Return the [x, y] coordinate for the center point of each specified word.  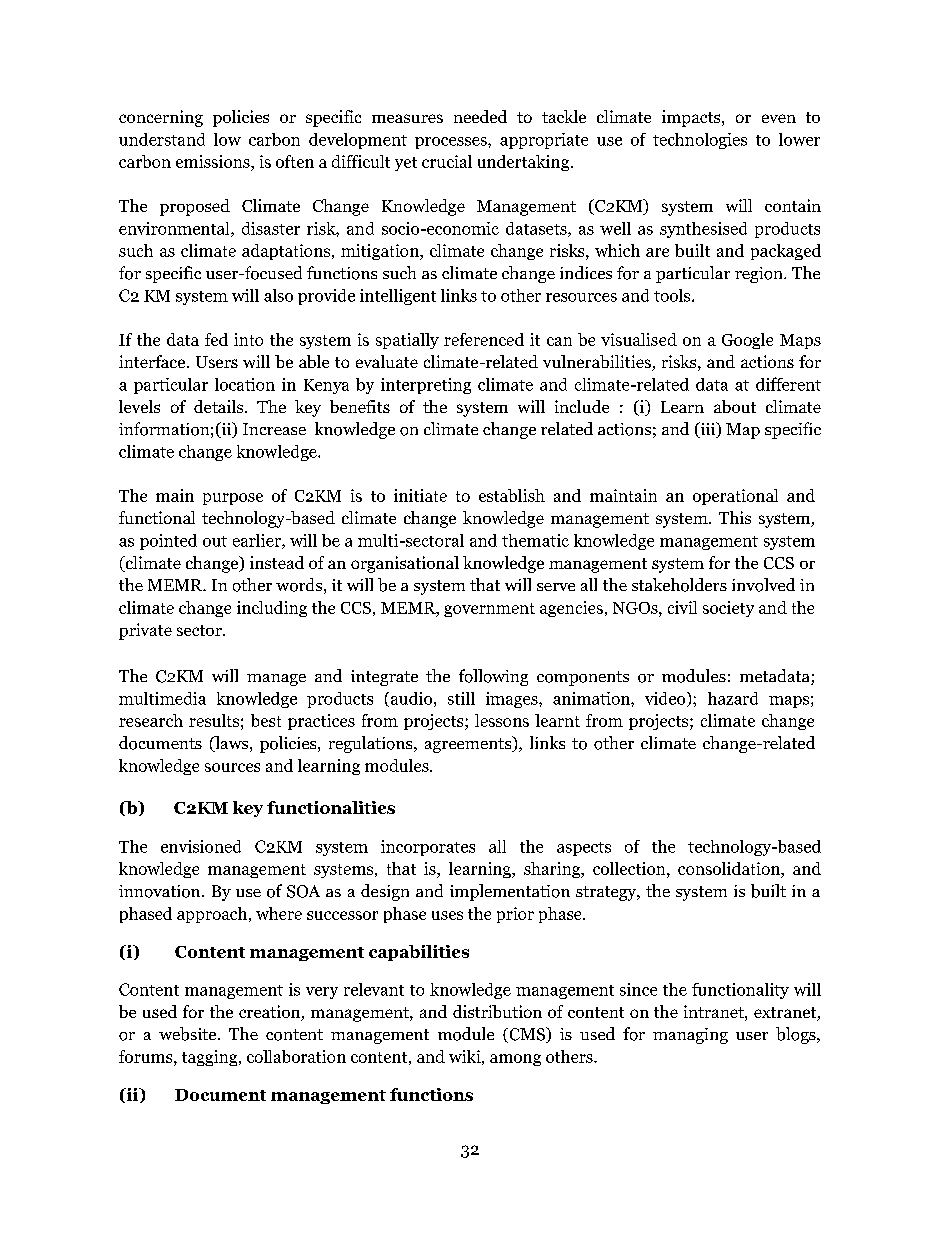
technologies [700, 141]
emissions [214, 163]
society [728, 609]
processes [452, 143]
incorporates [428, 848]
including [272, 609]
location [245, 384]
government [489, 610]
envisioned [201, 846]
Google [747, 341]
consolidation [730, 870]
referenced [484, 339]
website [189, 1034]
